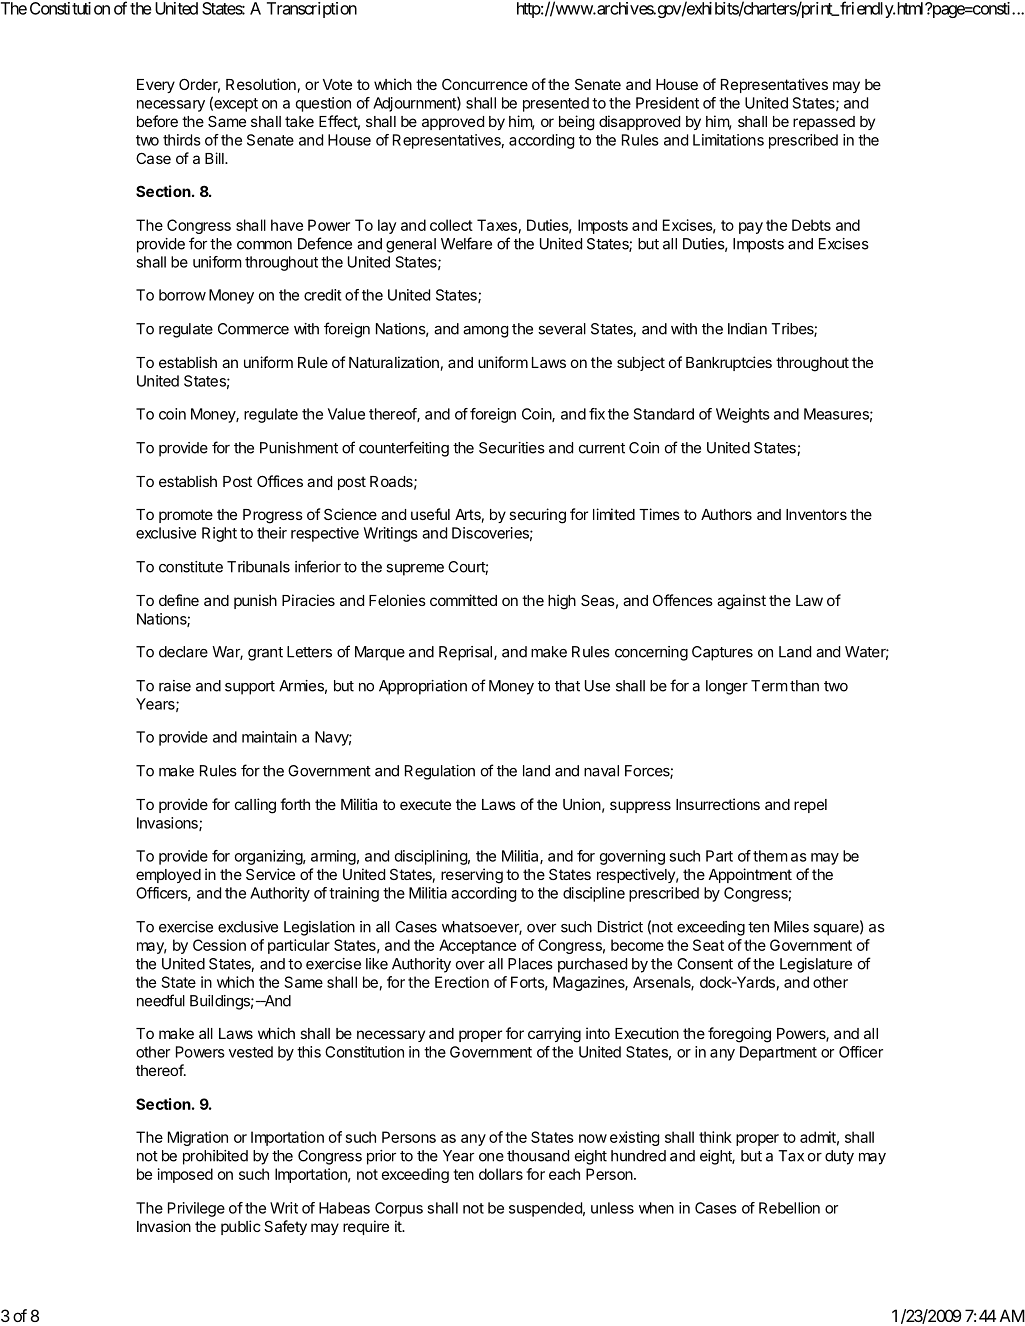 The image size is (1025, 1326). I want to click on Limitations, so click(728, 140).
